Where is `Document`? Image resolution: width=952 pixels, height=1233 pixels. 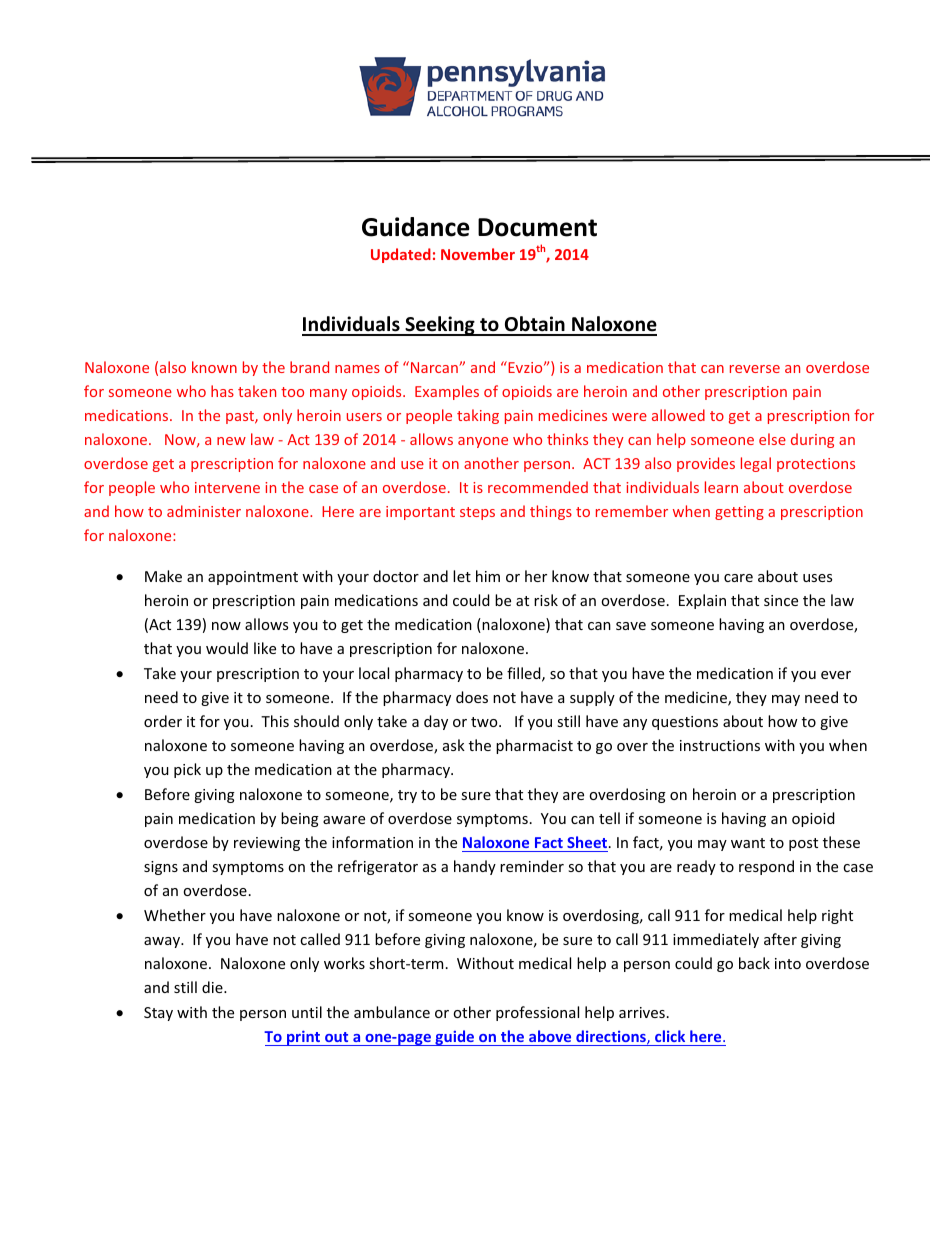 Document is located at coordinates (537, 227).
